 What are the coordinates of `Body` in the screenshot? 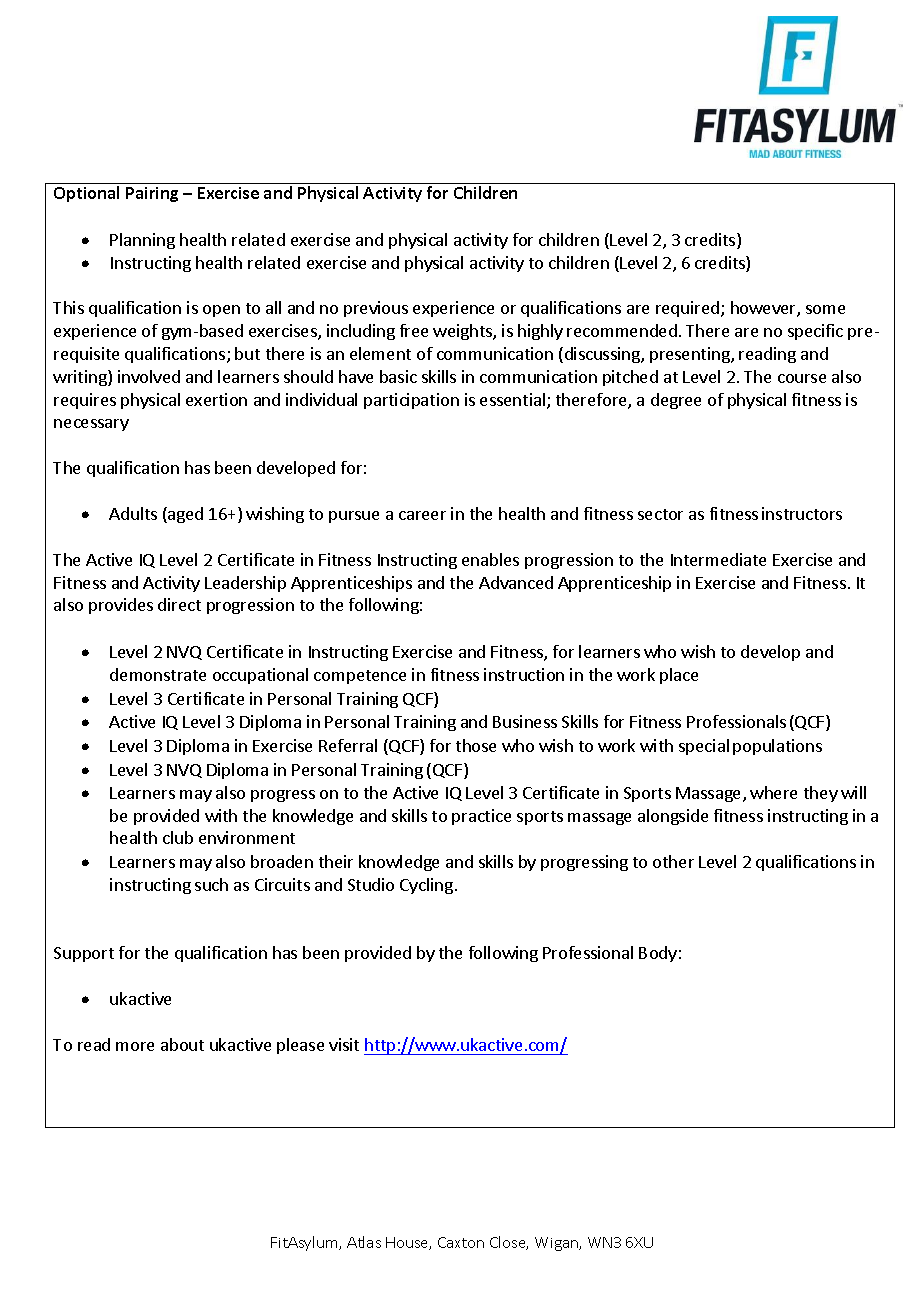 It's located at (658, 954).
